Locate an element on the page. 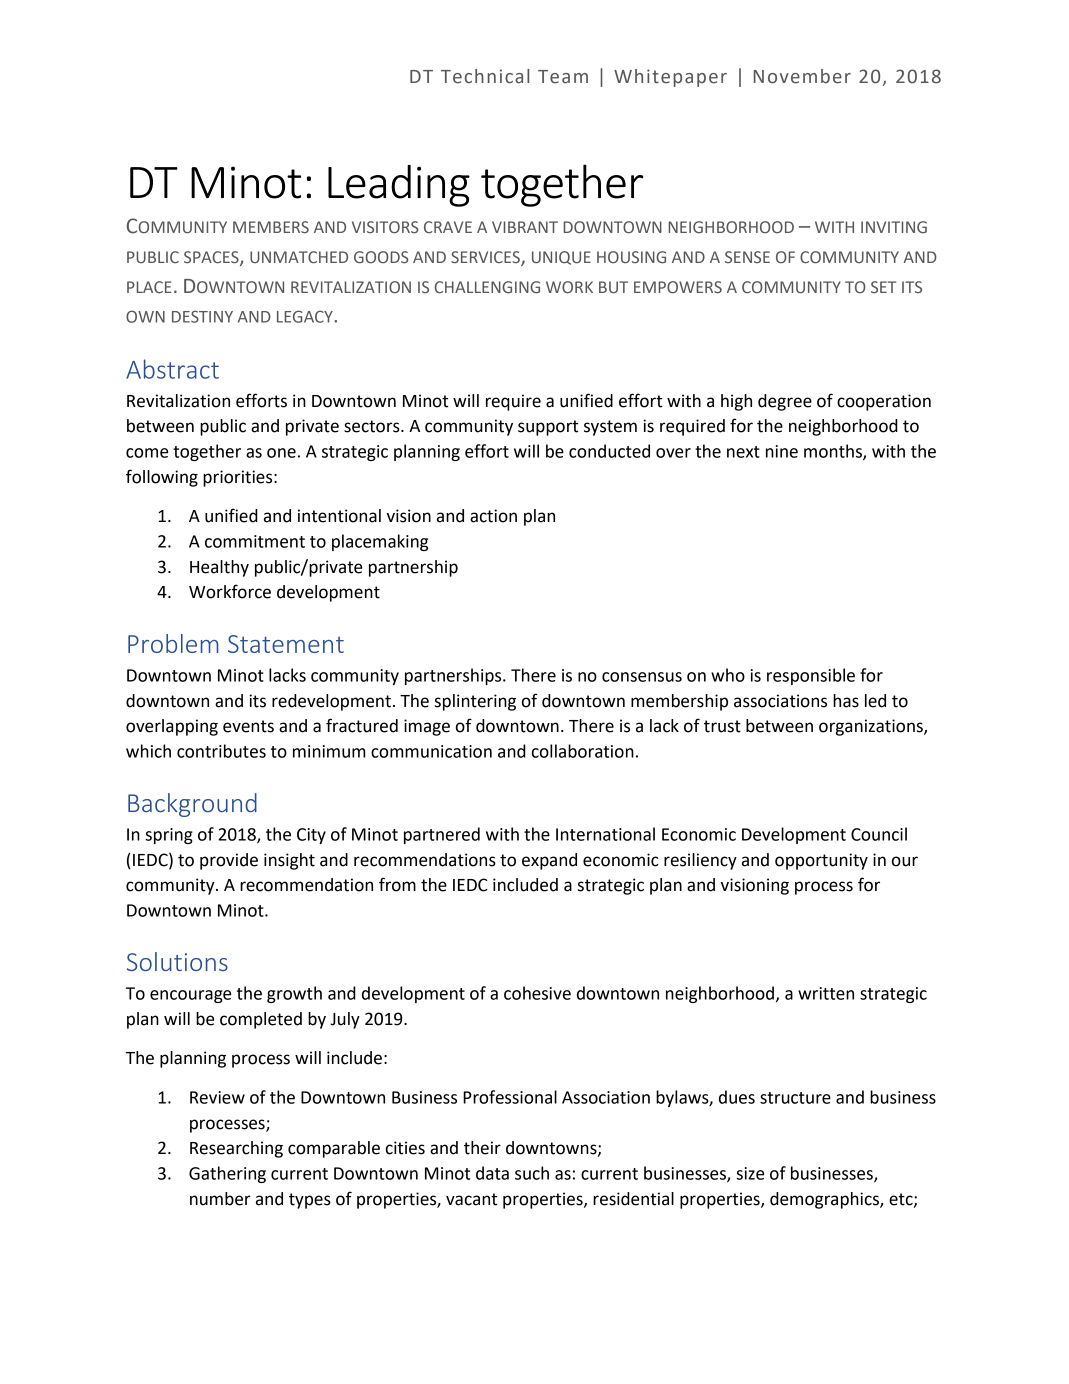  November is located at coordinates (802, 76).
